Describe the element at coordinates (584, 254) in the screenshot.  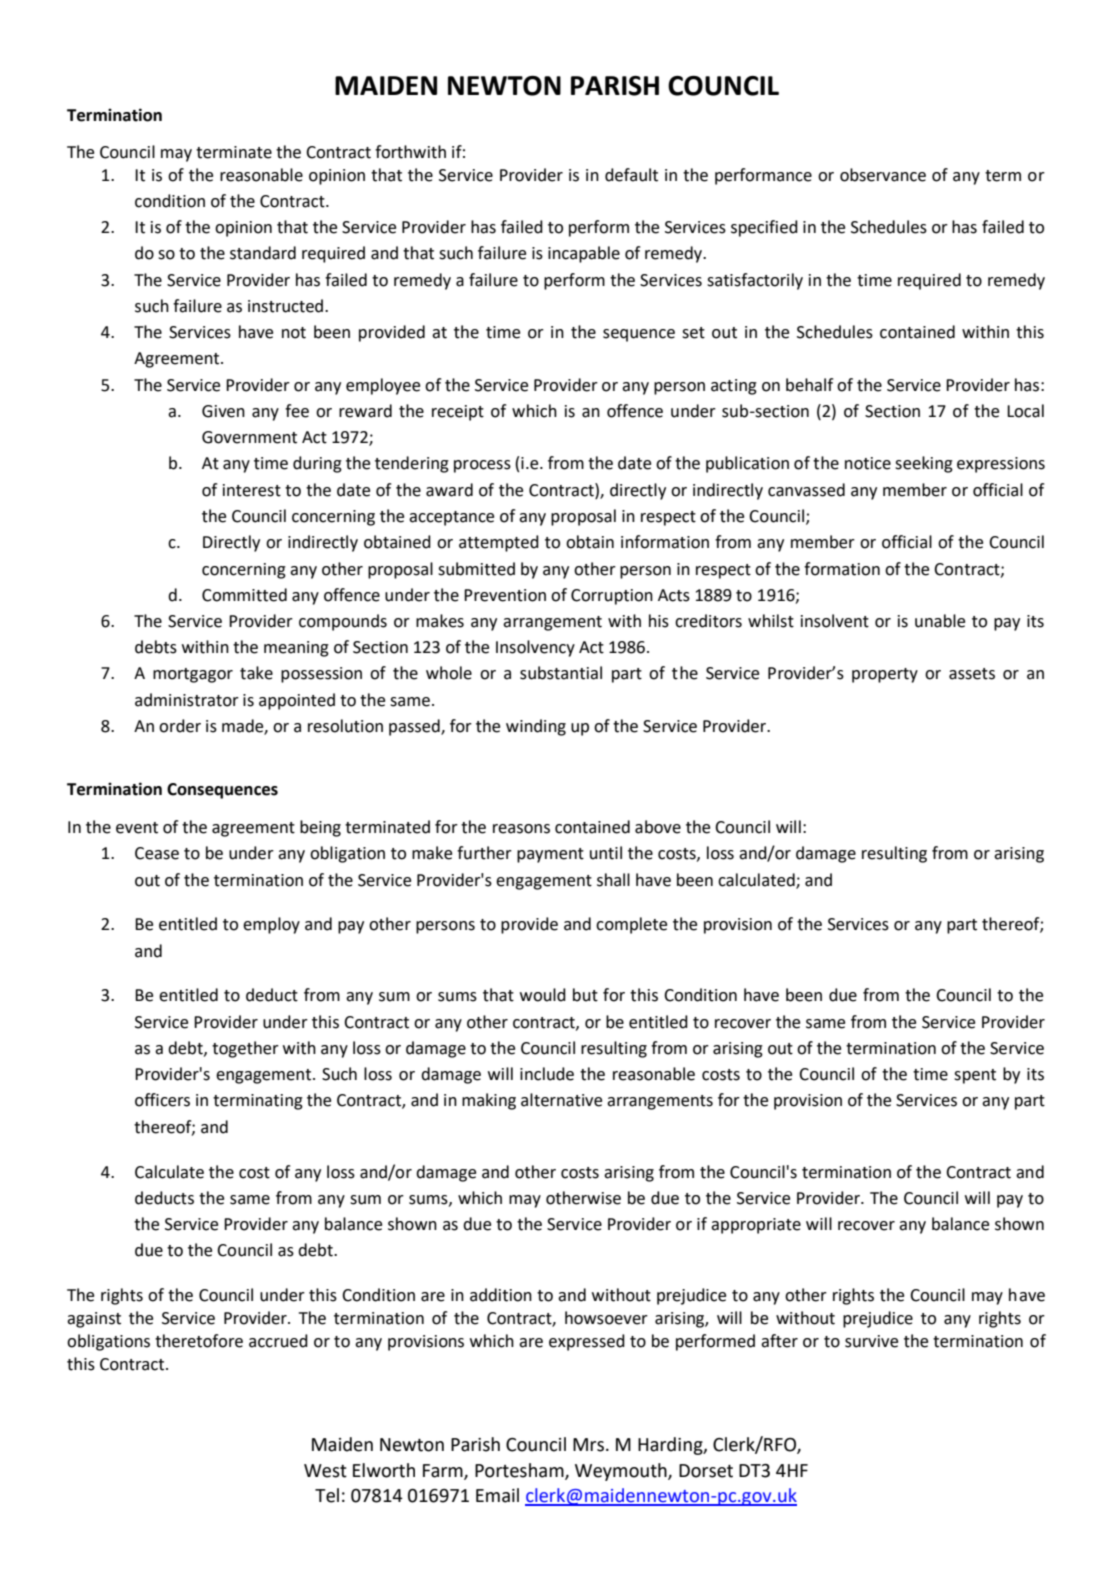
I see `incapable` at that location.
